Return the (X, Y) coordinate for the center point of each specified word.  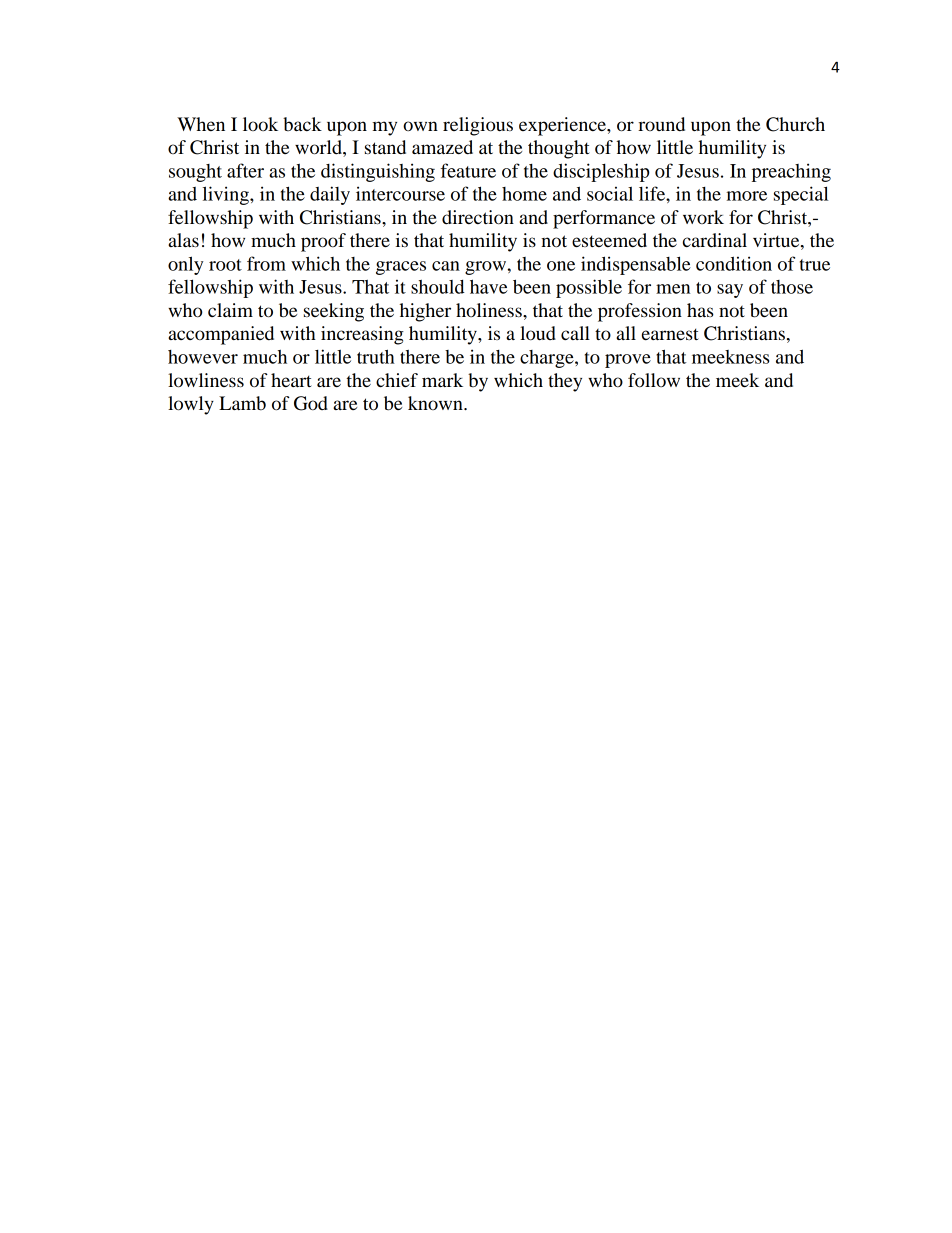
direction (478, 217)
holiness (490, 310)
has (700, 310)
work (703, 217)
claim (230, 310)
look (260, 124)
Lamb (242, 403)
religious (478, 126)
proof (323, 242)
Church (795, 124)
